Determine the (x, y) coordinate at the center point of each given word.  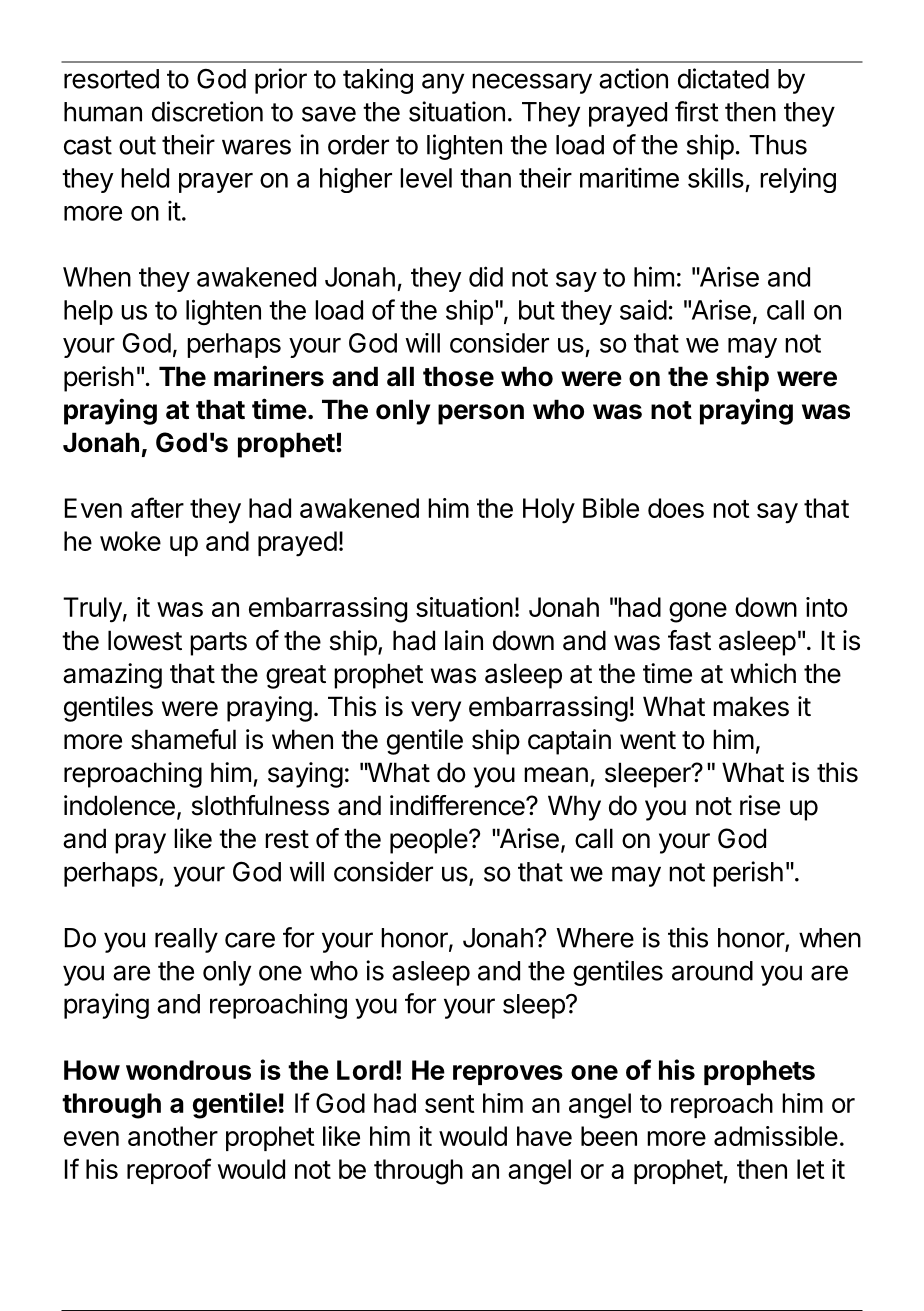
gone (698, 612)
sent (450, 1104)
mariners (269, 376)
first (697, 111)
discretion (207, 111)
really (186, 940)
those (458, 376)
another (173, 1136)
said (643, 309)
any (443, 83)
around (712, 971)
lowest (145, 640)
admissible (776, 1136)
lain (464, 640)
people (429, 841)
